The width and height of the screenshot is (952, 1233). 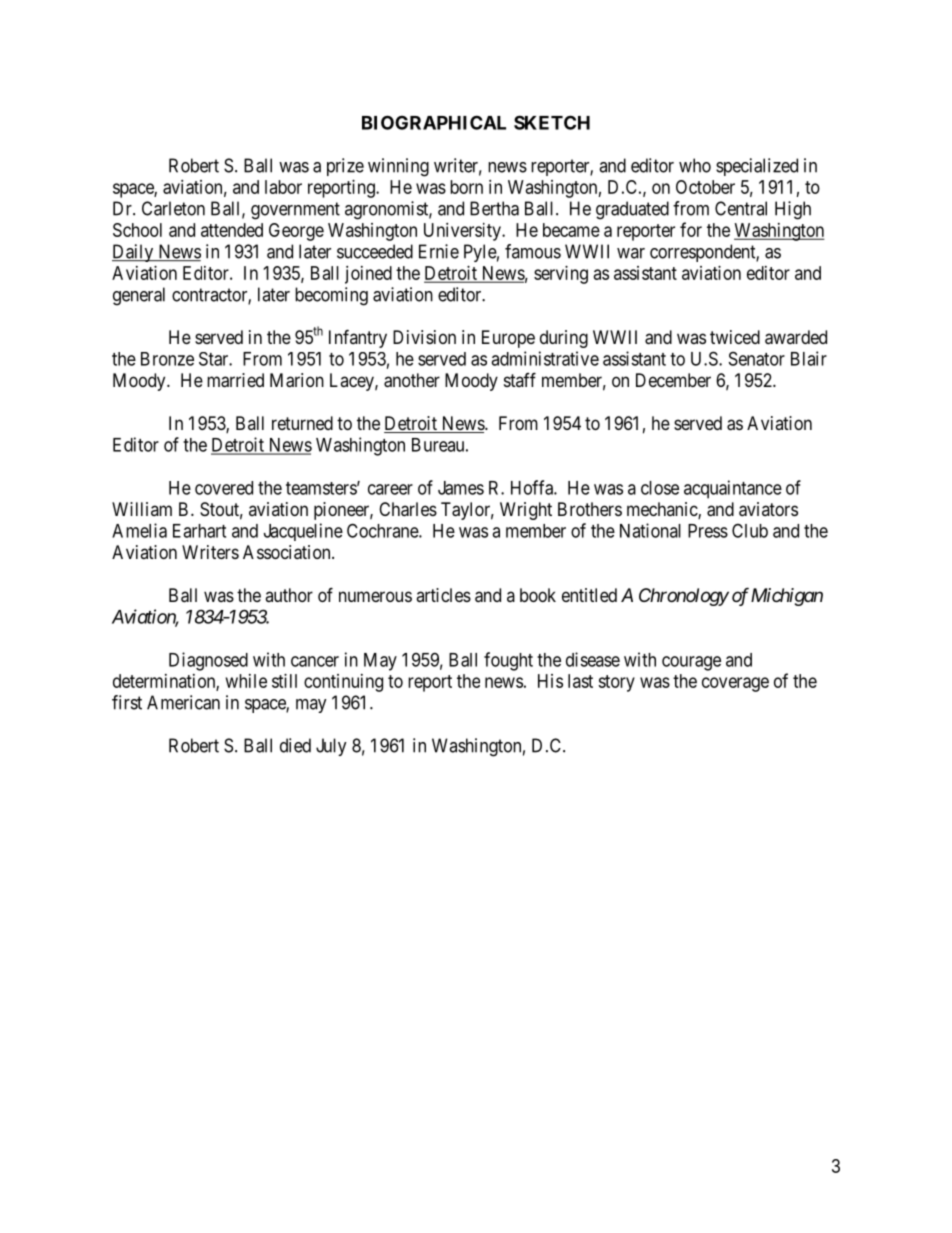 What do you see at coordinates (695, 165) in the screenshot?
I see `who` at bounding box center [695, 165].
